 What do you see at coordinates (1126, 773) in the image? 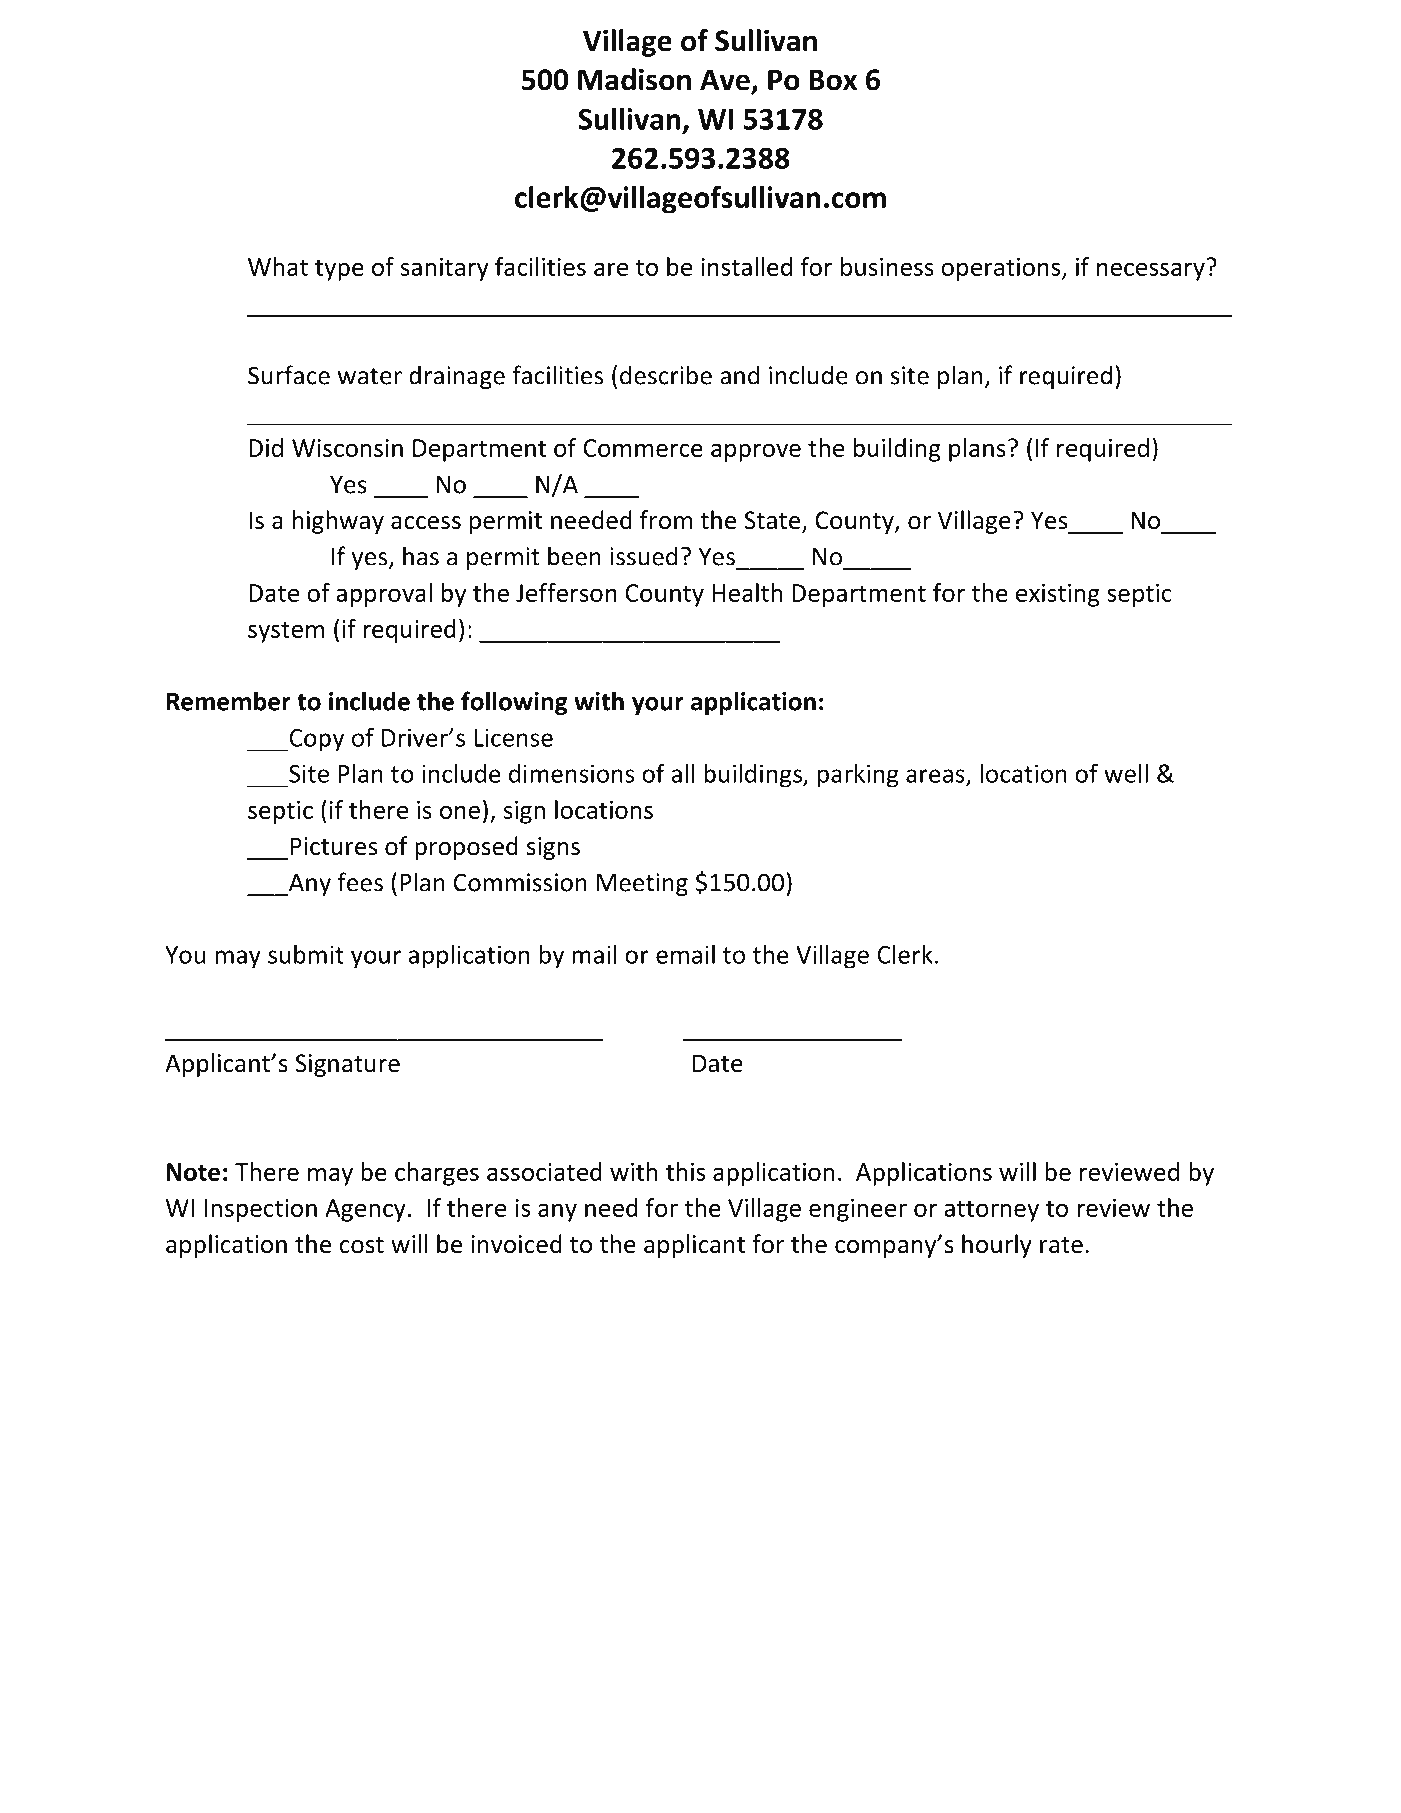
I see `well` at bounding box center [1126, 773].
